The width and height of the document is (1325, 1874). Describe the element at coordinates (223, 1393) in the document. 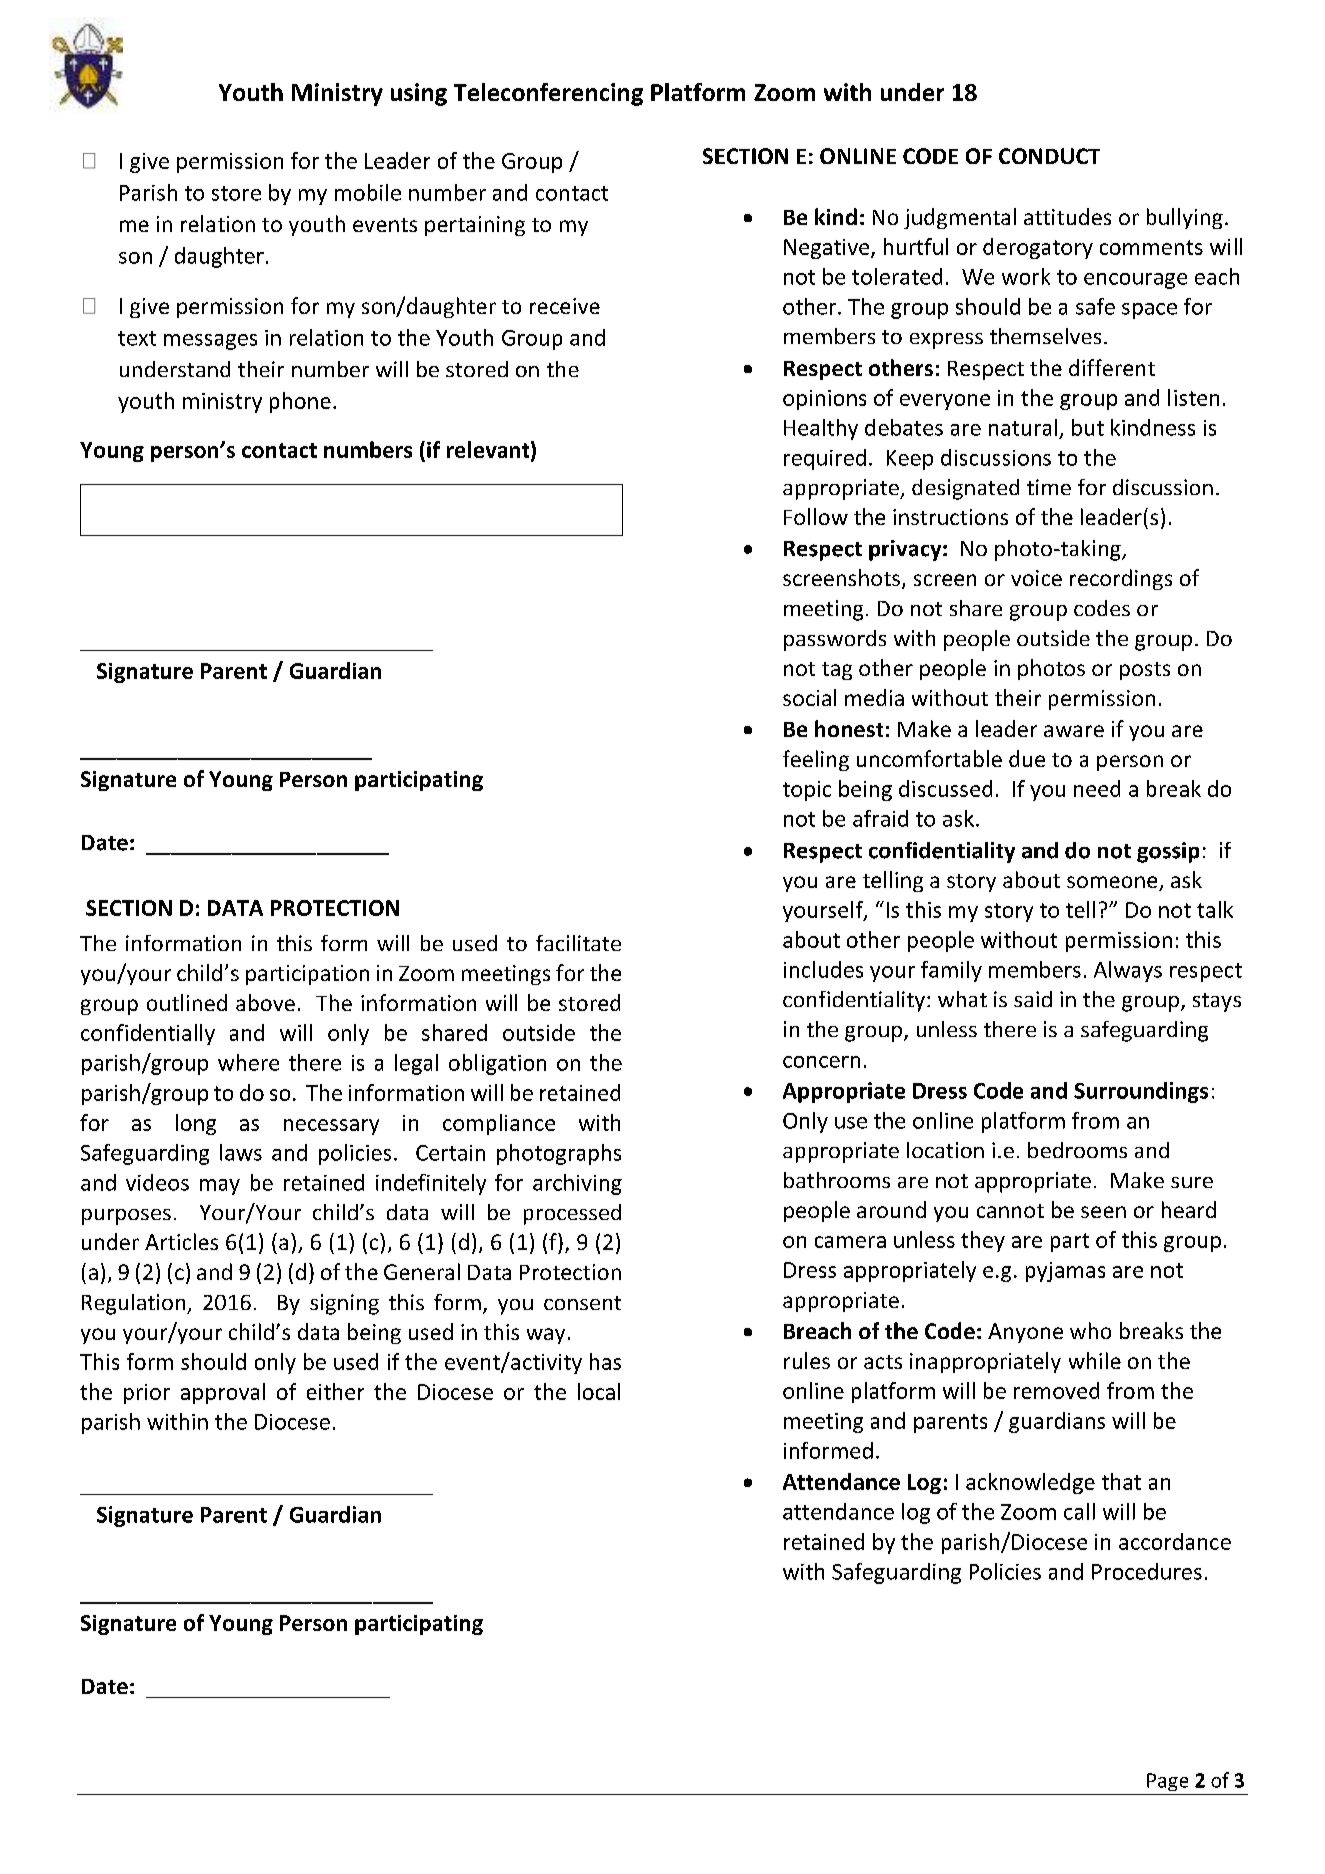

I see `approval` at that location.
